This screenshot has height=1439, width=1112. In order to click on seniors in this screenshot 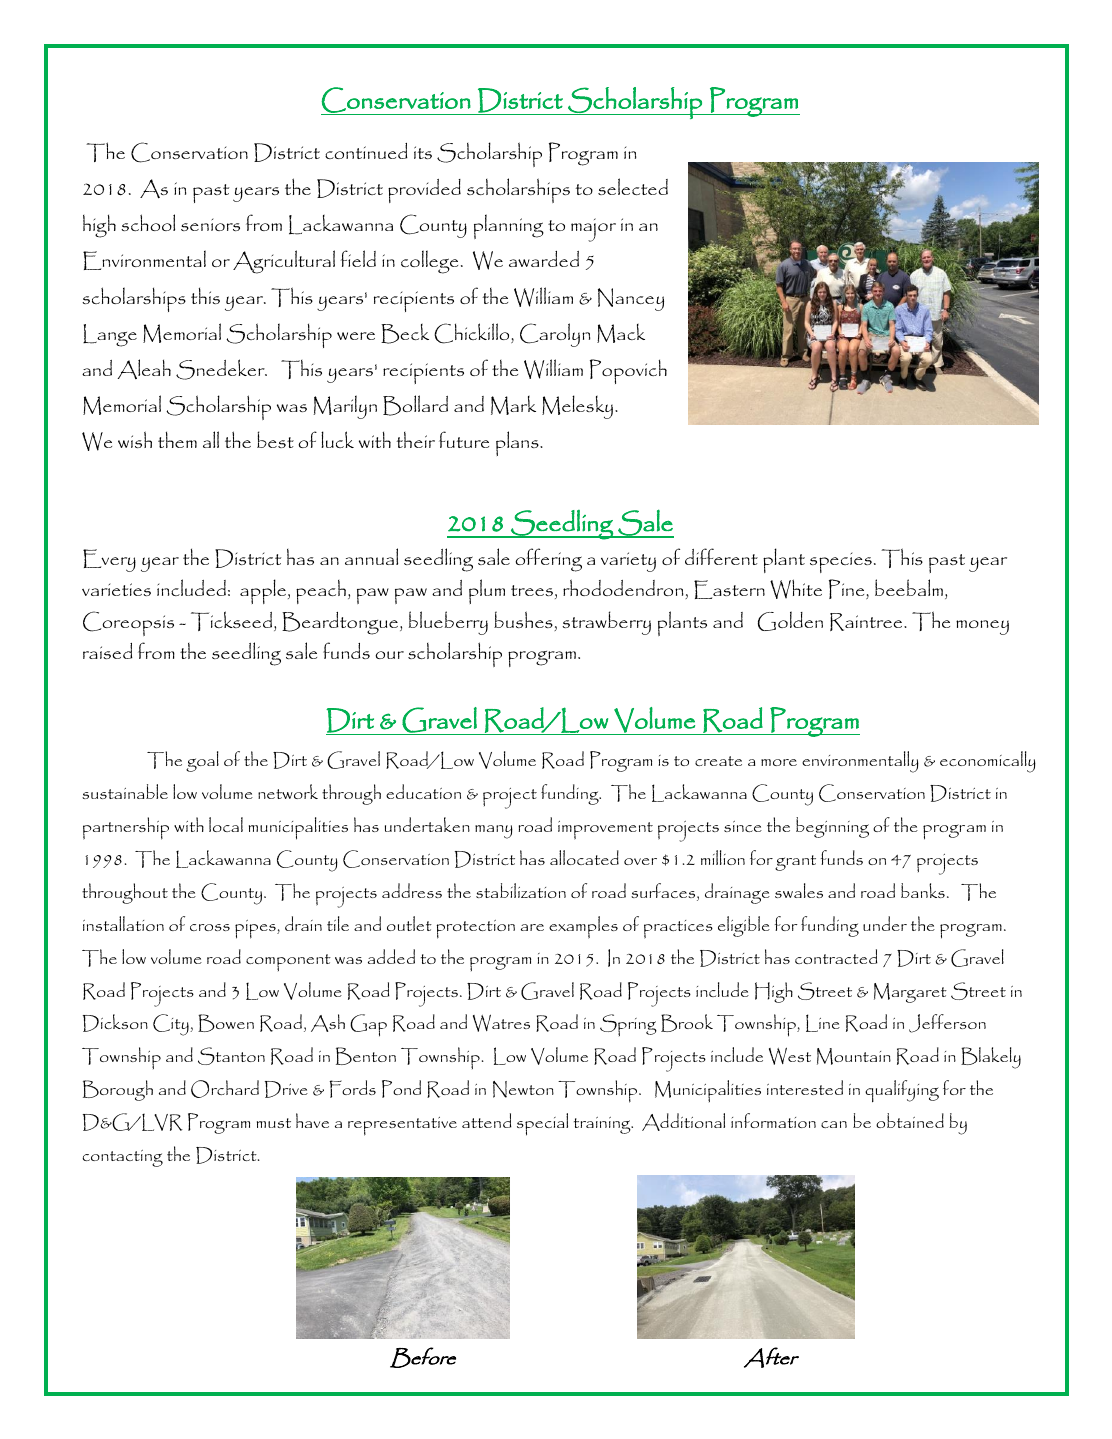, I will do `click(210, 224)`.
